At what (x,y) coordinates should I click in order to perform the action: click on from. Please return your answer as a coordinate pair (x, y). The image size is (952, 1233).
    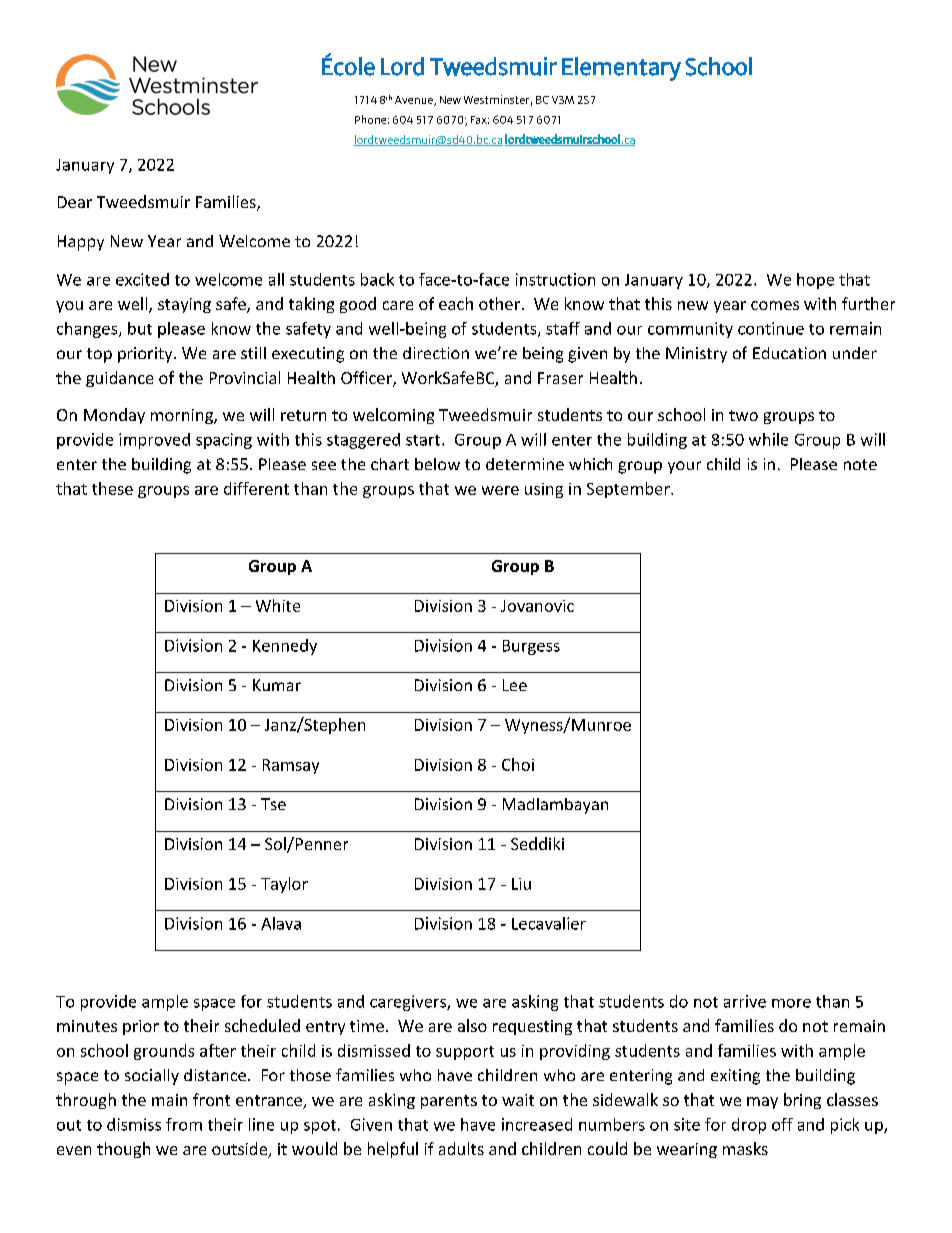
    Looking at the image, I should click on (184, 1124).
